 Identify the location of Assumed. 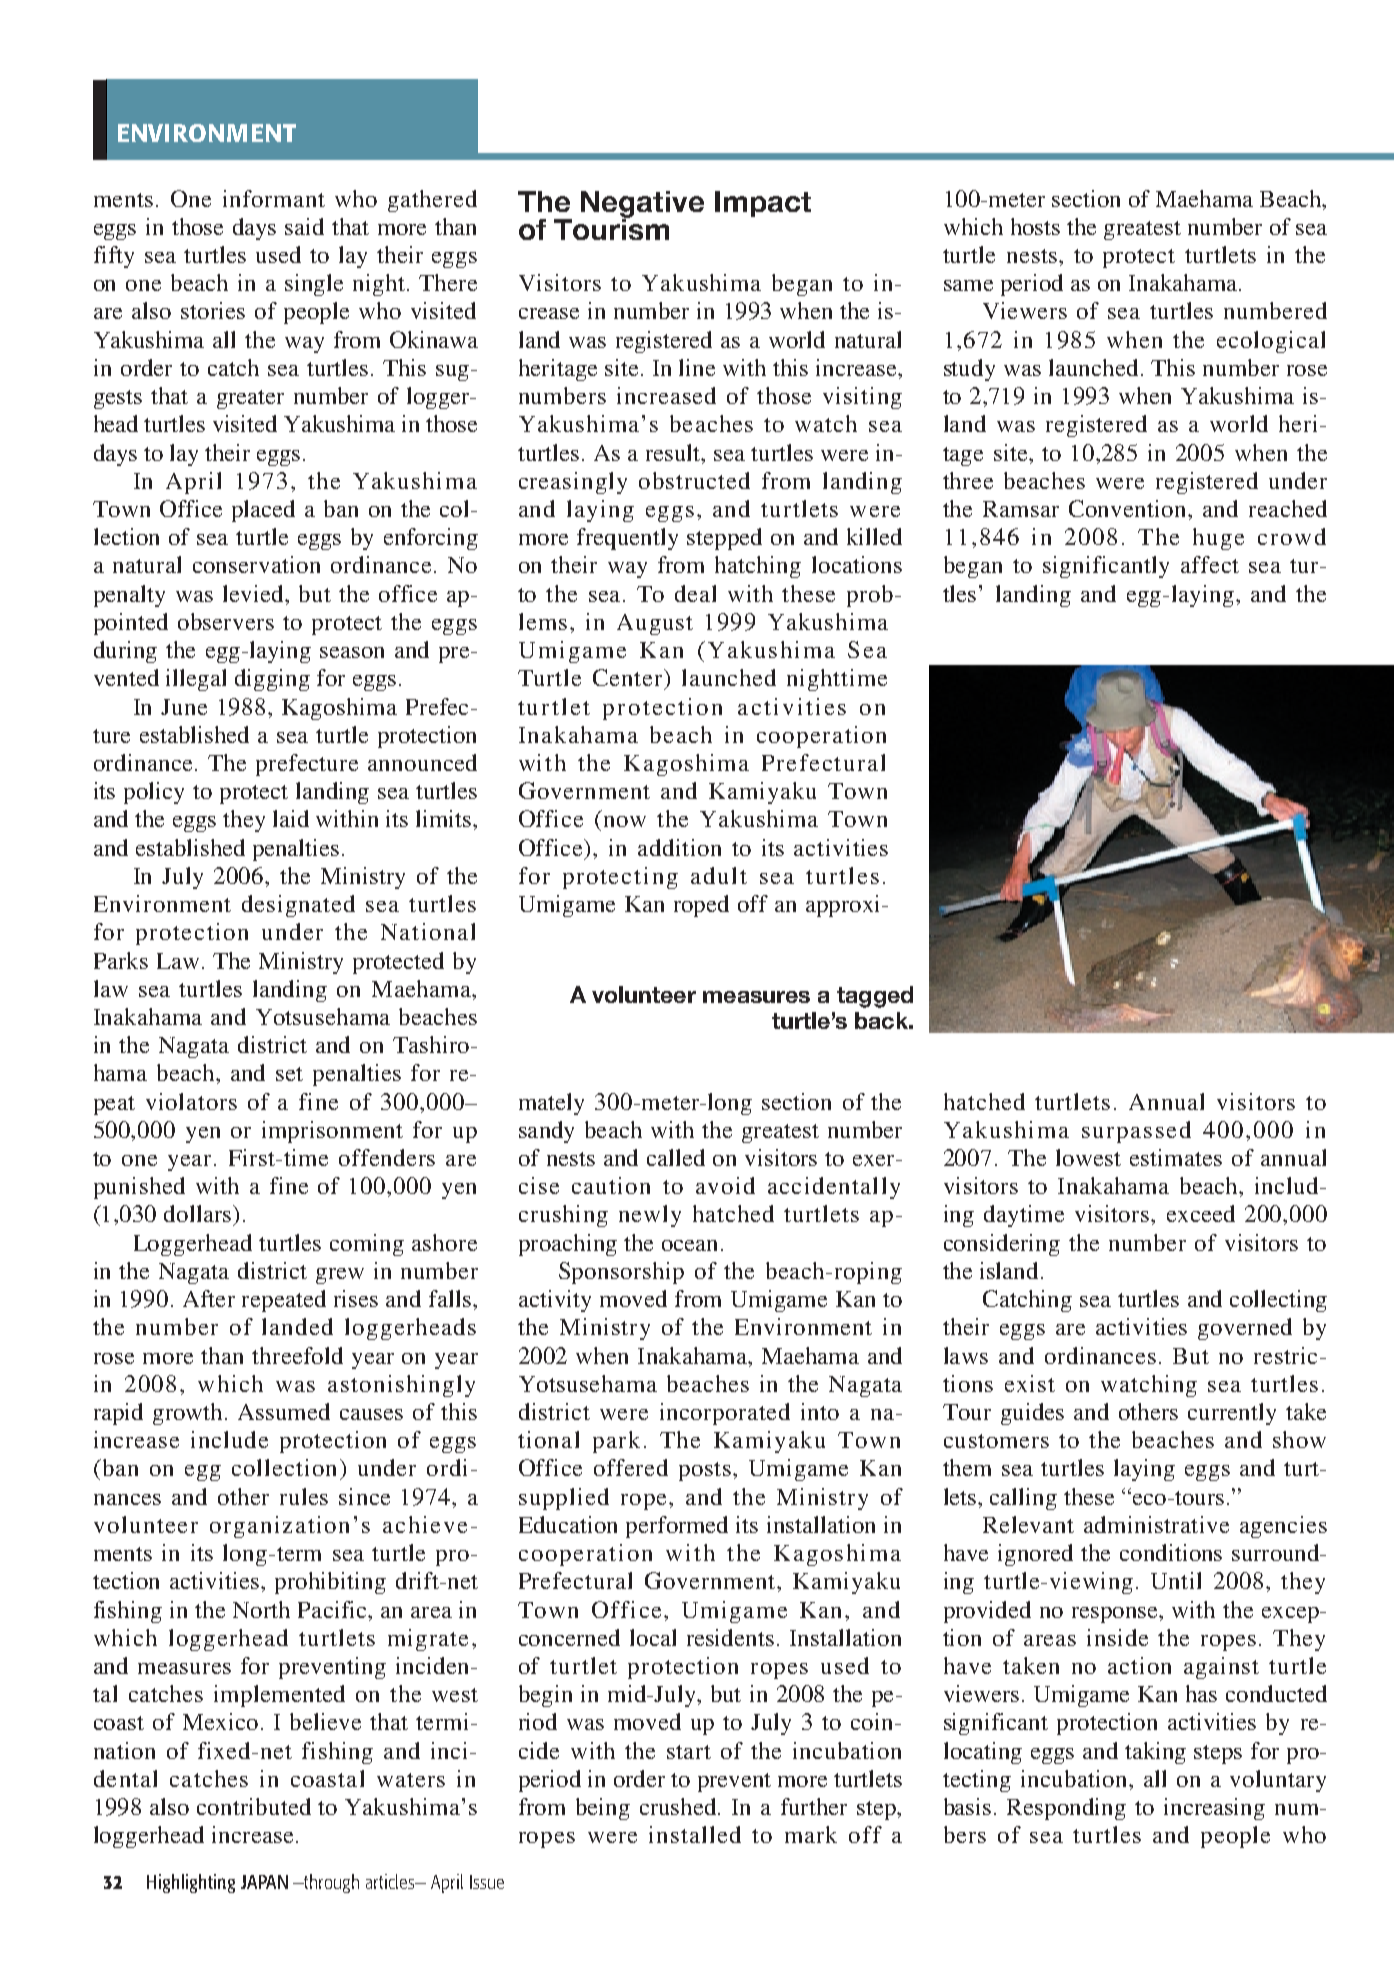
(284, 1411).
